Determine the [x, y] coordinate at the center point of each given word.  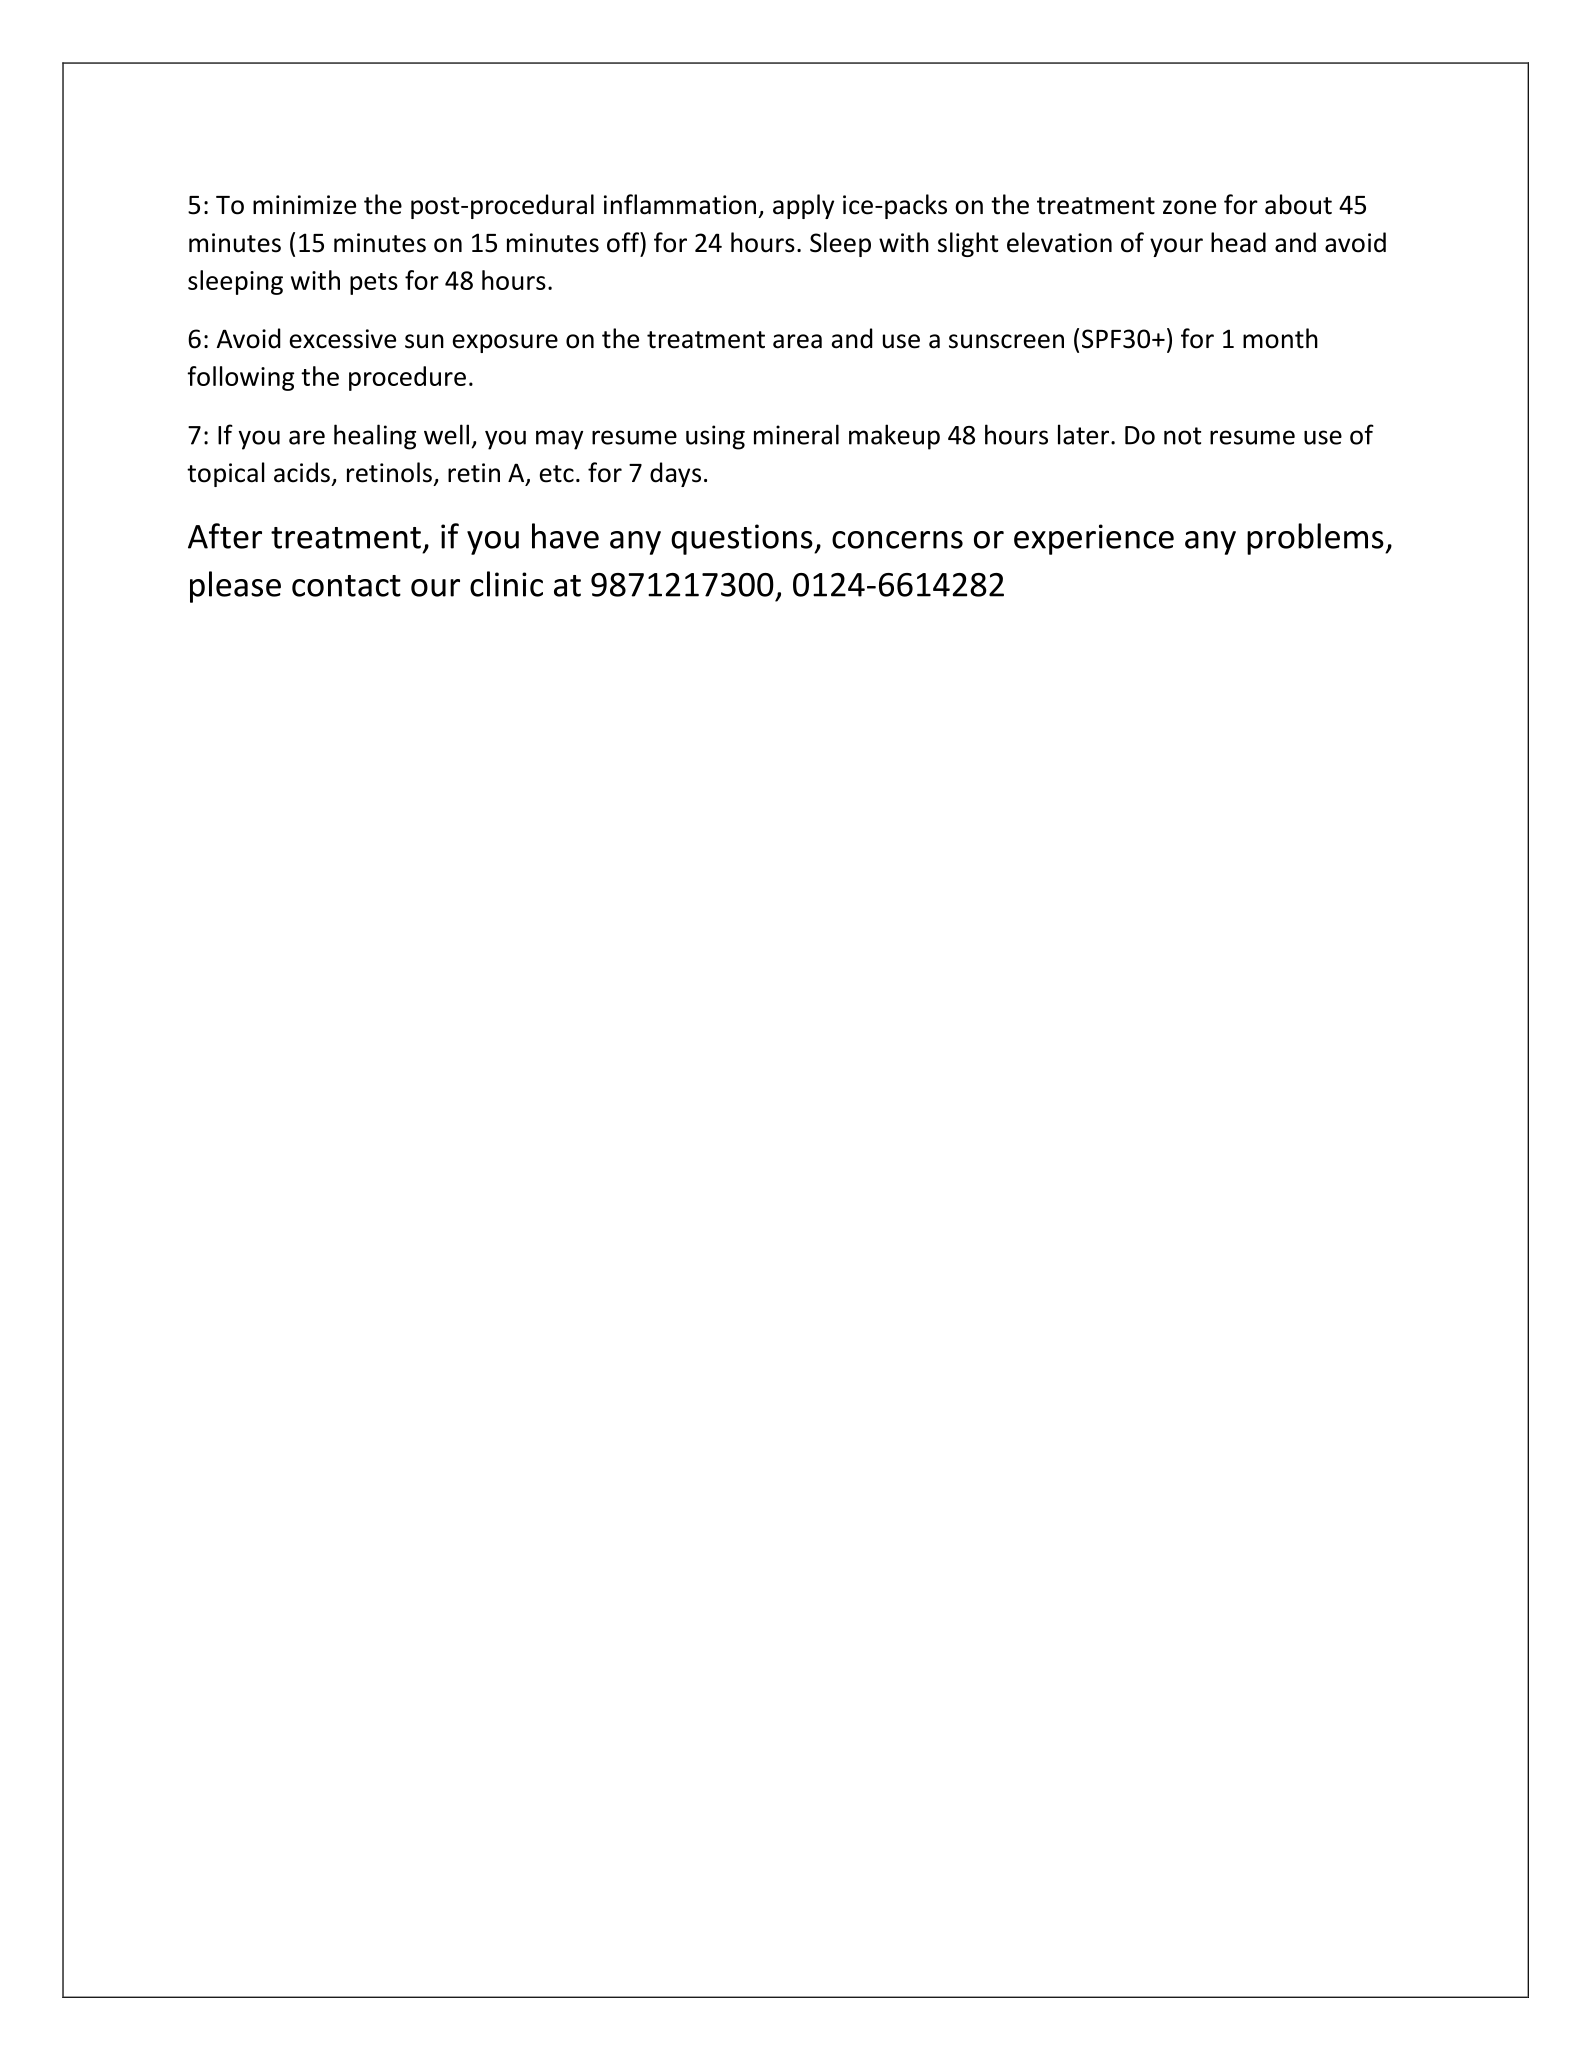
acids [302, 472]
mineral [796, 434]
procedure [407, 378]
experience [1094, 539]
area [797, 341]
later [1085, 434]
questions [743, 539]
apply [803, 206]
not [1182, 436]
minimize [304, 205]
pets [374, 284]
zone [1189, 207]
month [1280, 338]
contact [346, 586]
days [675, 474]
